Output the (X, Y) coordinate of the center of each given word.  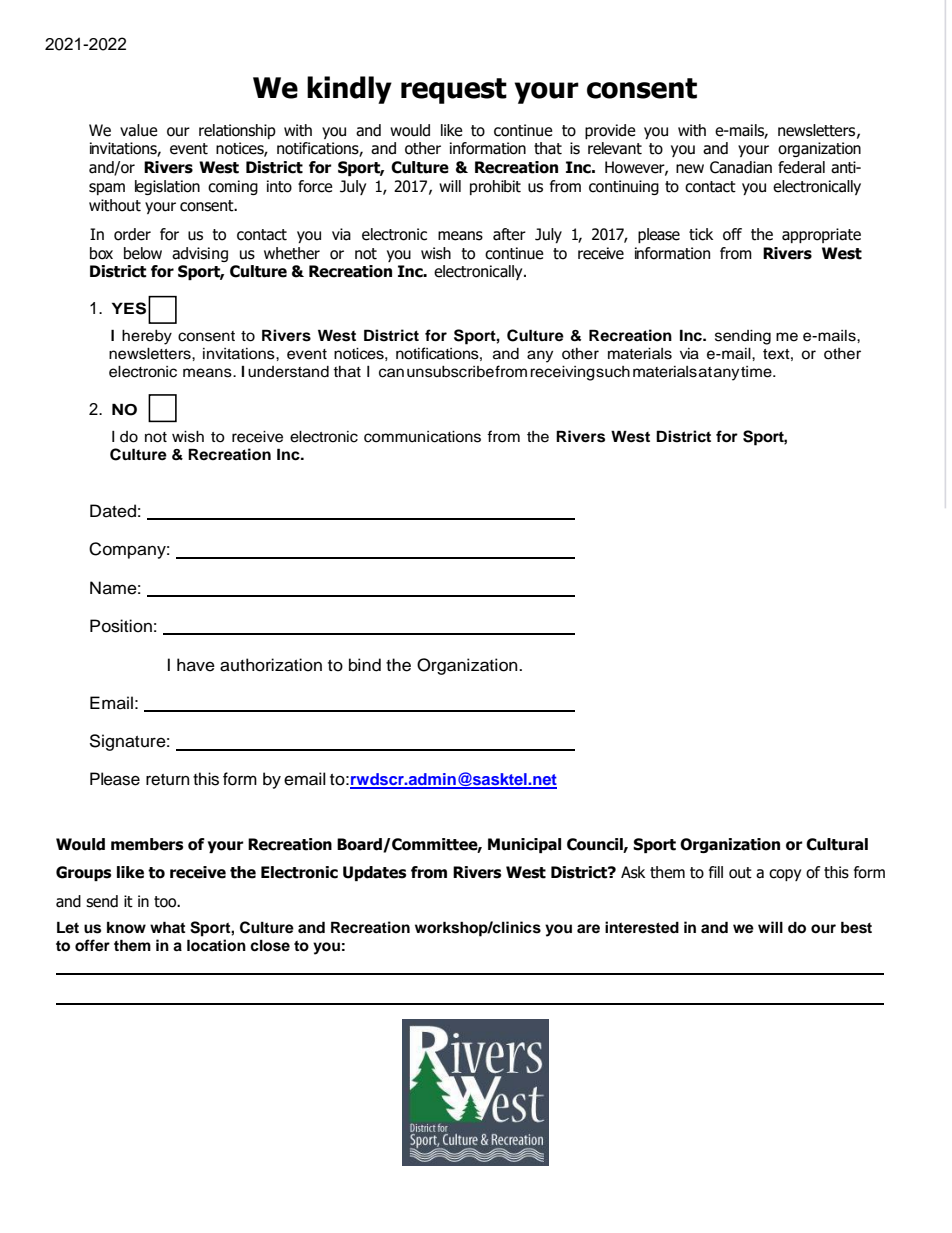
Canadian (741, 167)
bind (365, 665)
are (588, 928)
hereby (147, 337)
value (139, 130)
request (454, 91)
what (167, 927)
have (196, 665)
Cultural (837, 844)
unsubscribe (450, 372)
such (613, 372)
